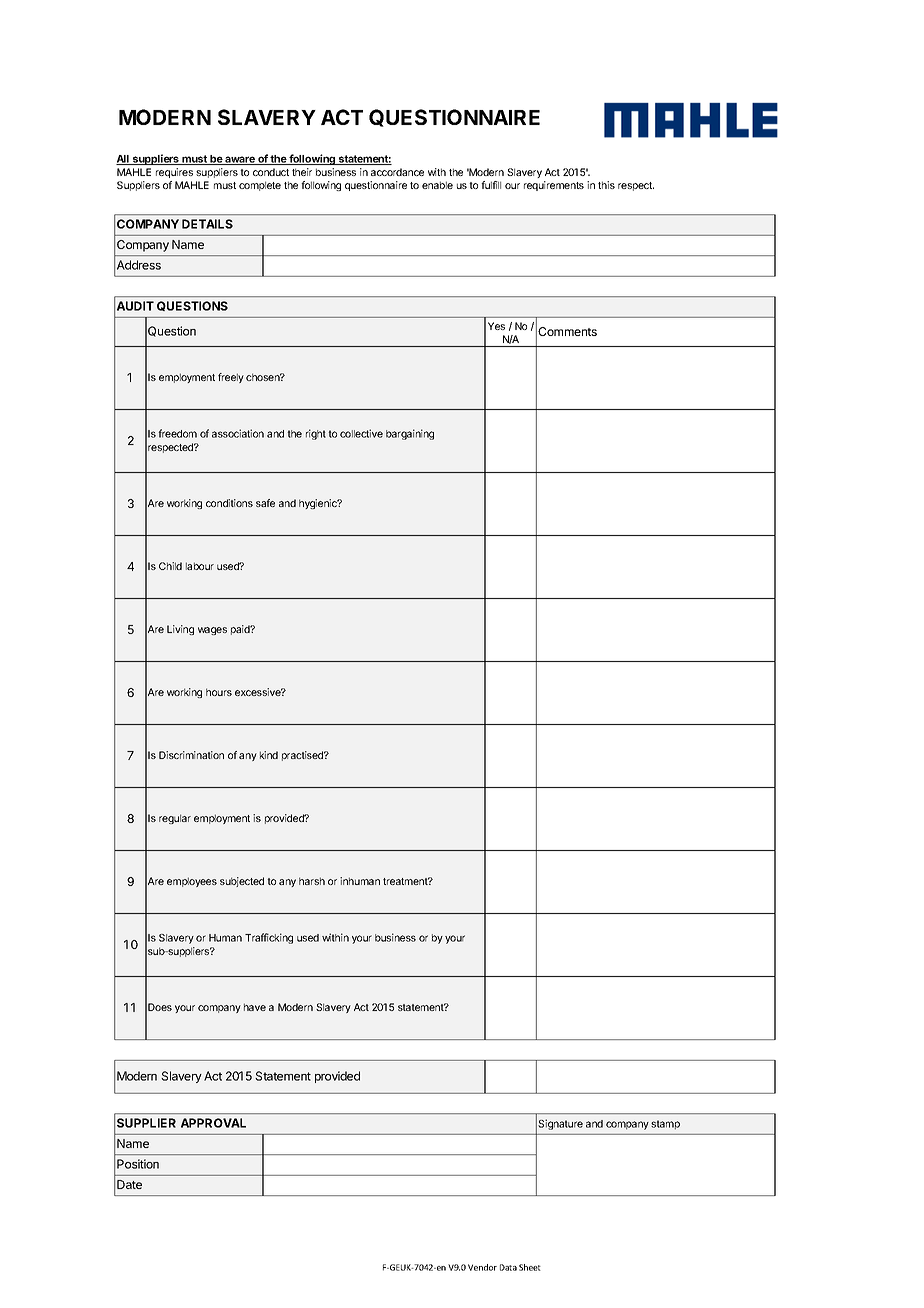 The width and height of the document is (924, 1308). What do you see at coordinates (482, 1267) in the document?
I see `Vendor` at bounding box center [482, 1267].
